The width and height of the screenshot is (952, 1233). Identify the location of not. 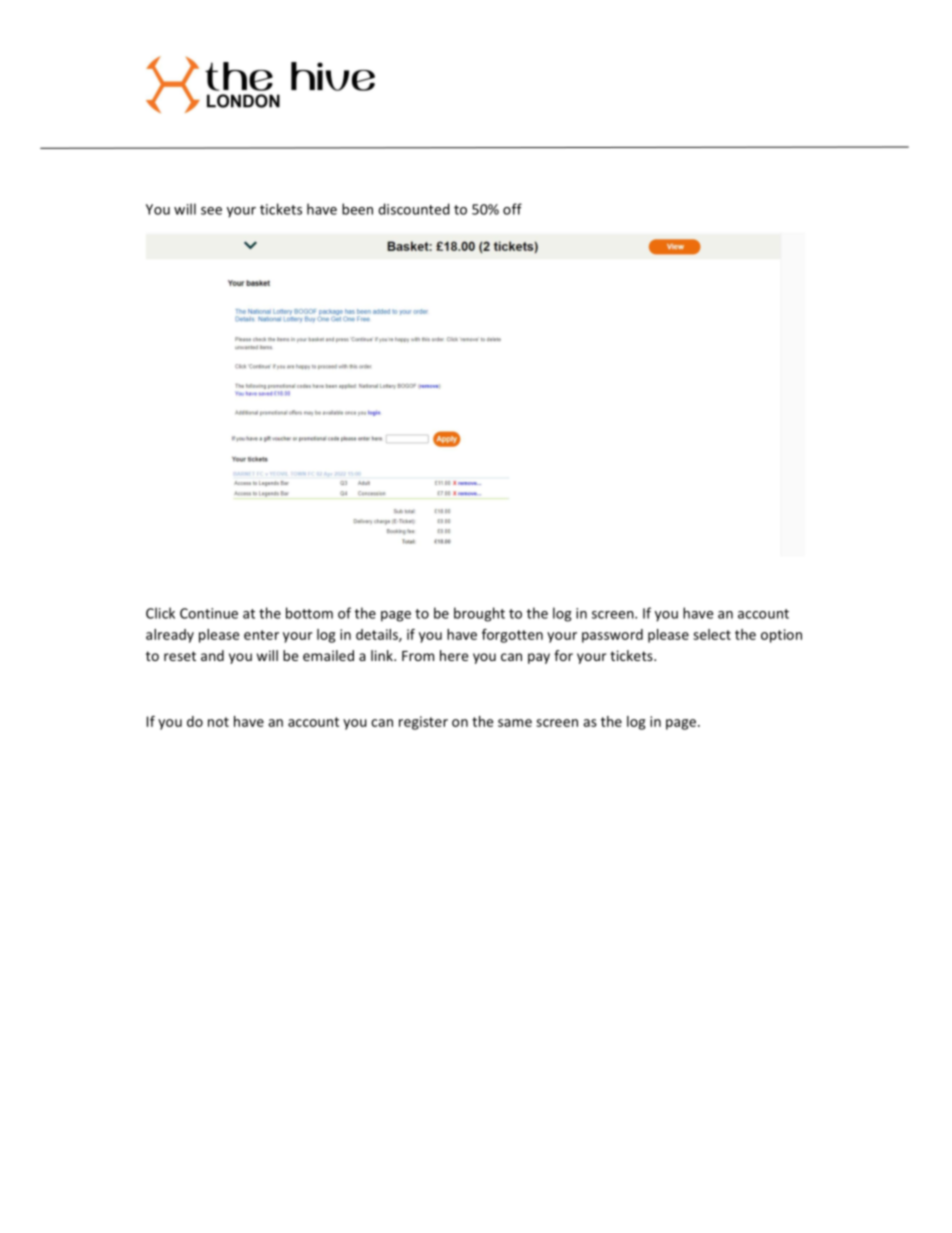
(218, 722).
